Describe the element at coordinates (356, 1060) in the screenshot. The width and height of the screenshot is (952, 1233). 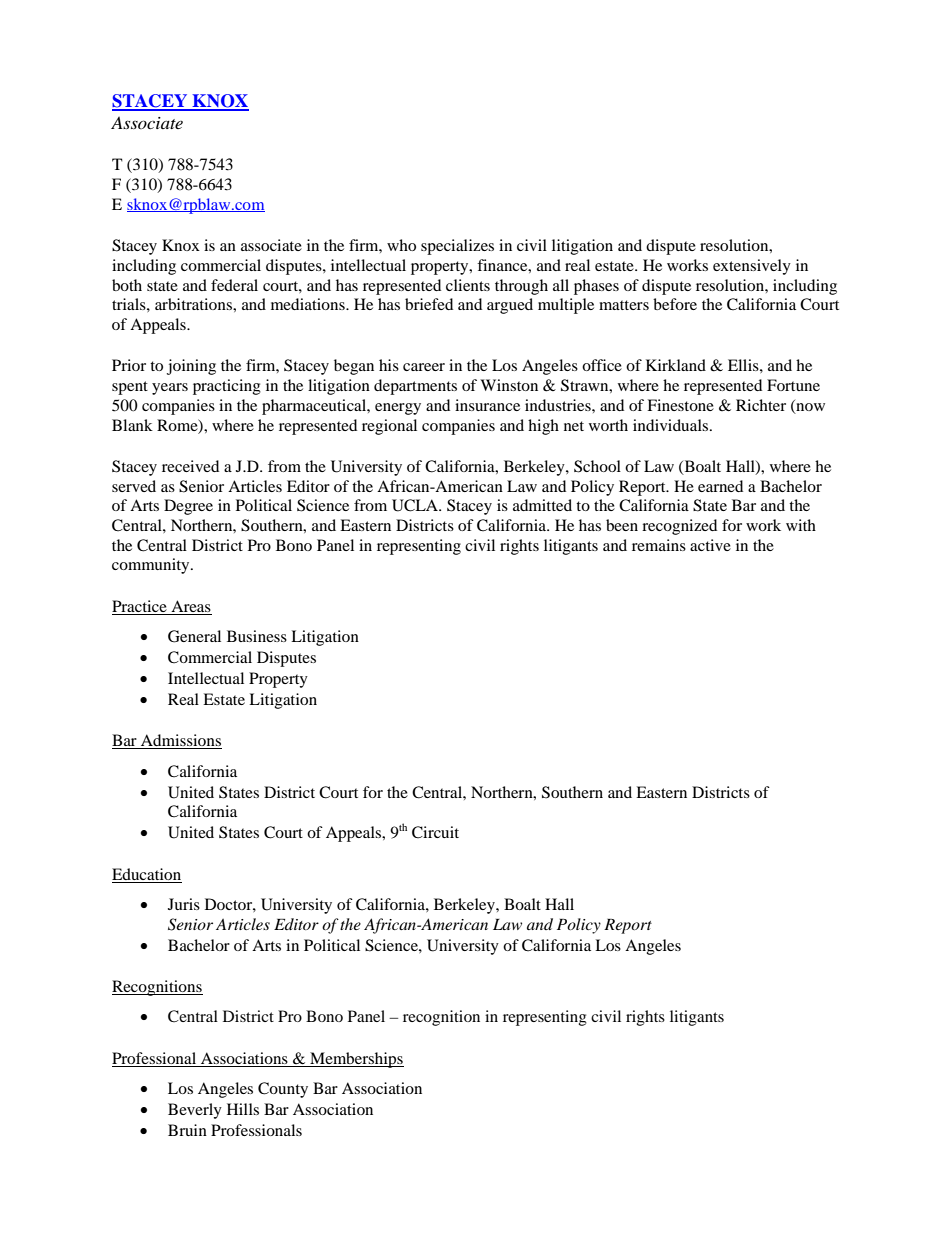
I see `Memberships` at that location.
